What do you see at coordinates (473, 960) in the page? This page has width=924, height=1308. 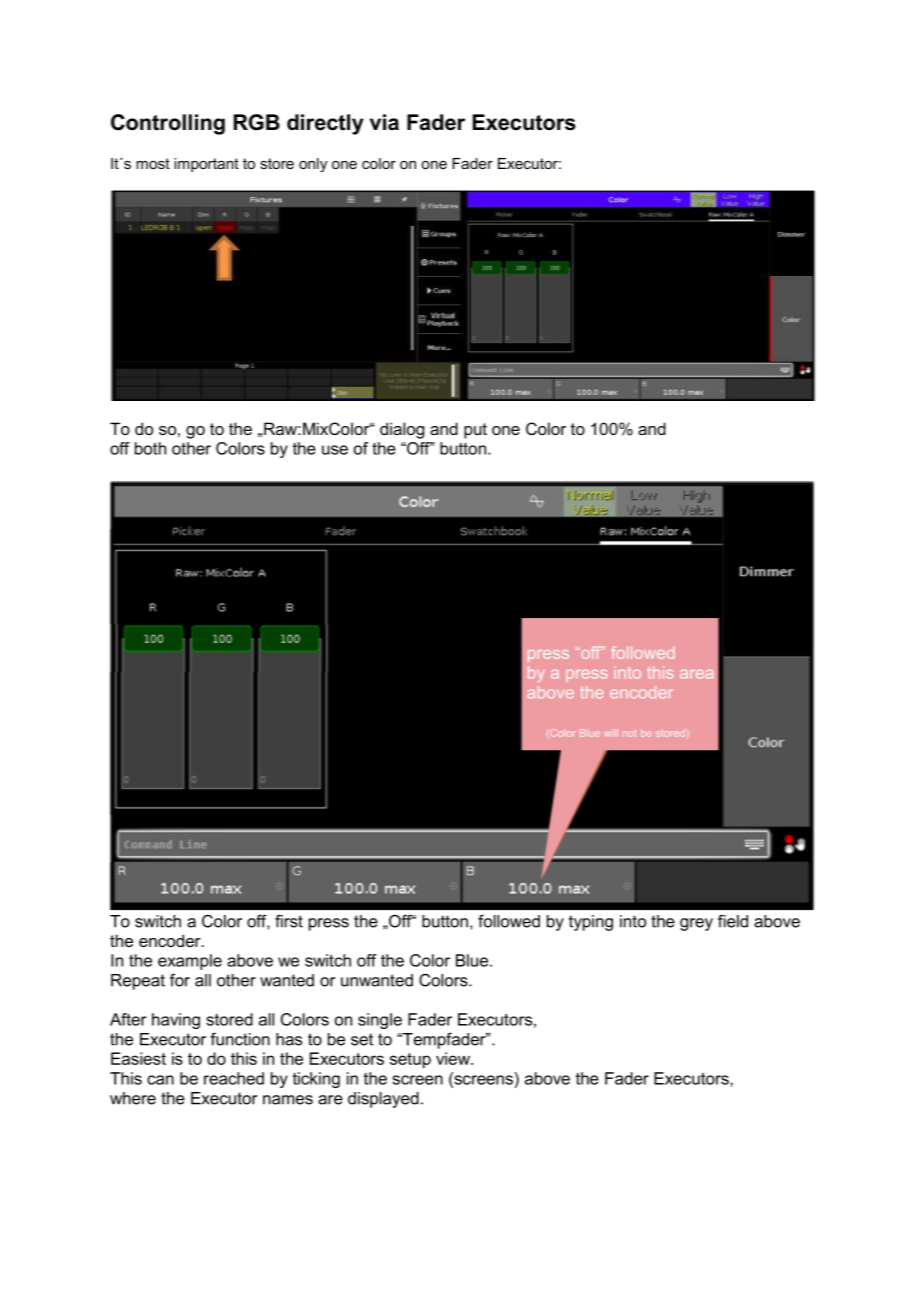 I see `Blue` at bounding box center [473, 960].
